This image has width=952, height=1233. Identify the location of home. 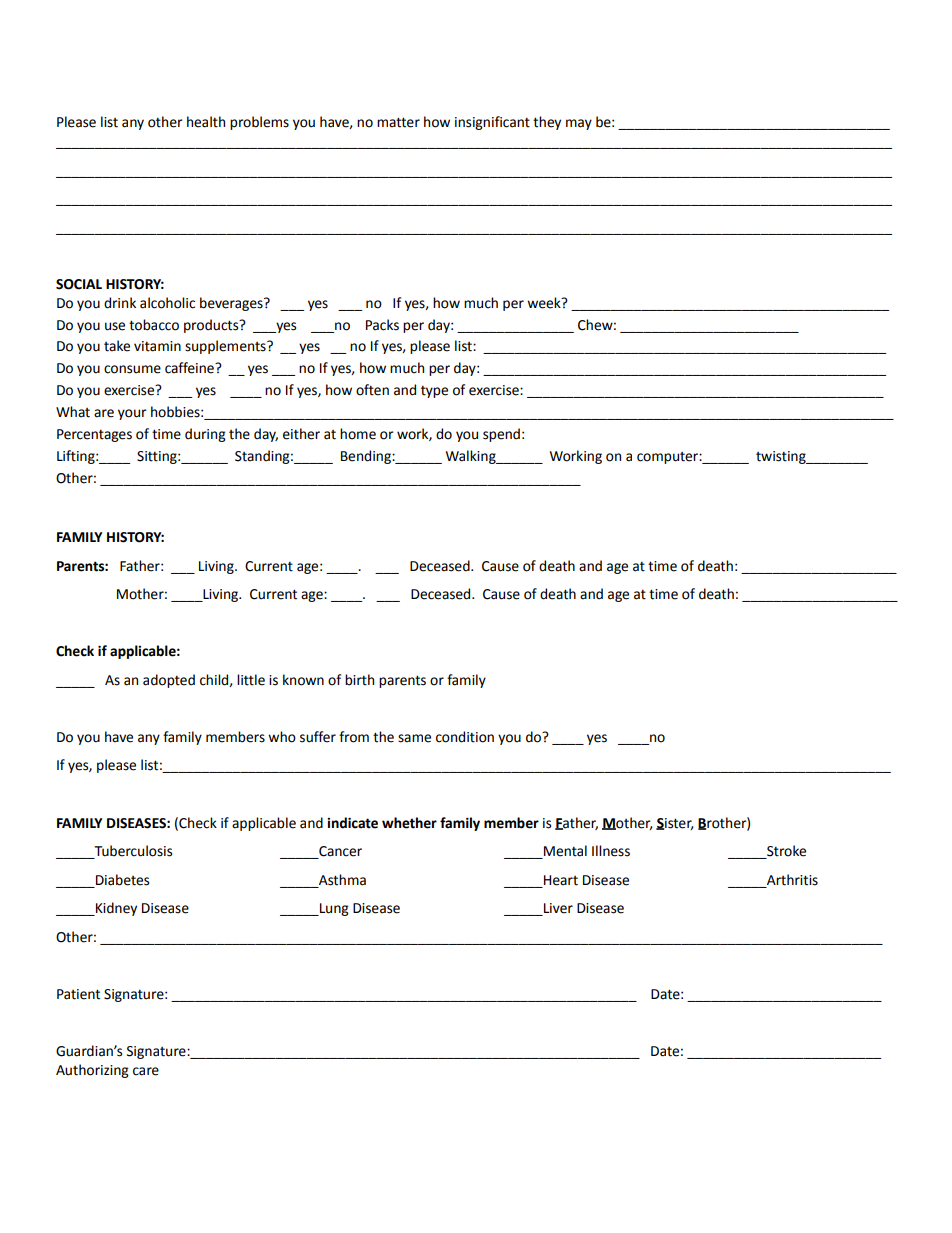
(358, 434).
